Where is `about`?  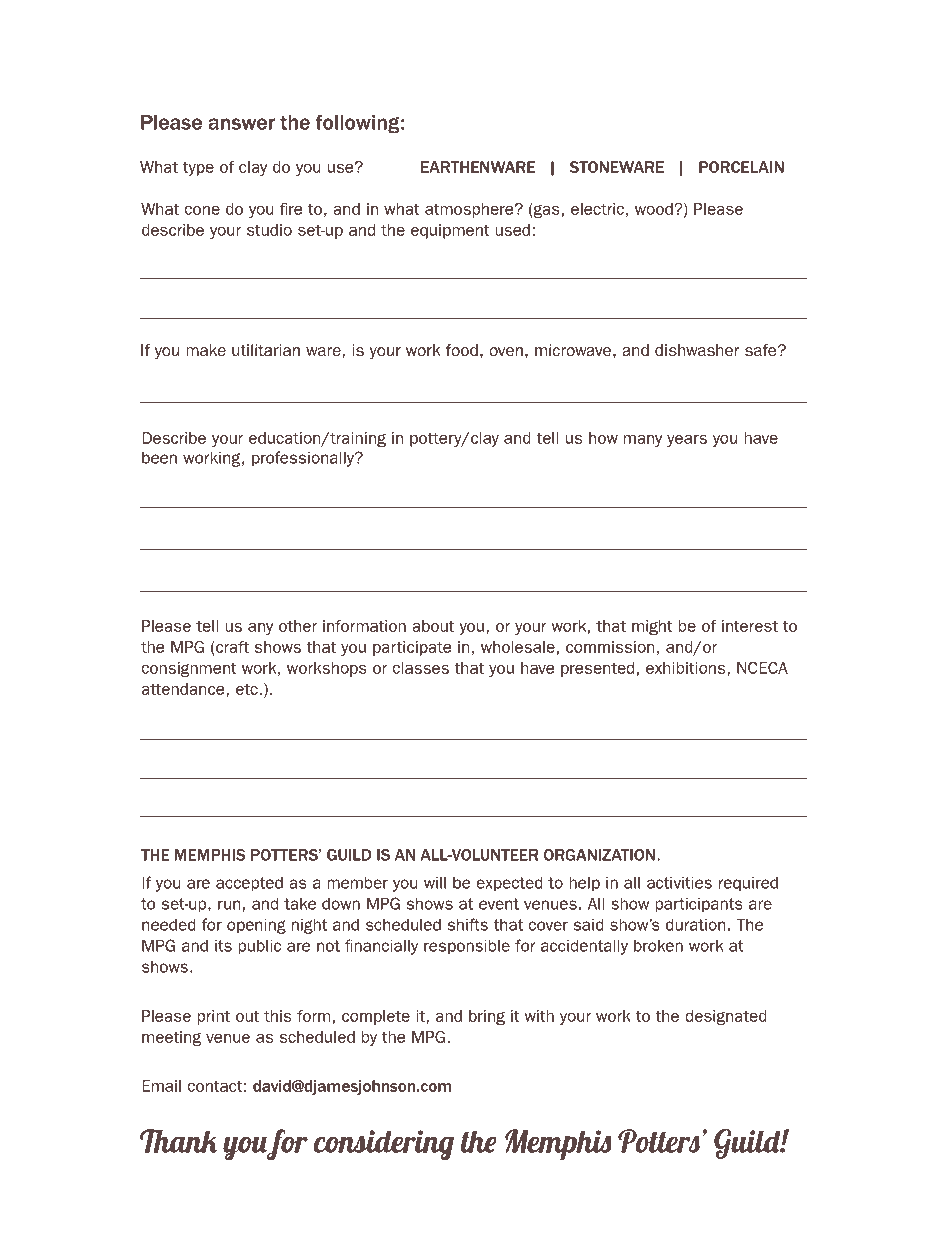
about is located at coordinates (433, 626).
